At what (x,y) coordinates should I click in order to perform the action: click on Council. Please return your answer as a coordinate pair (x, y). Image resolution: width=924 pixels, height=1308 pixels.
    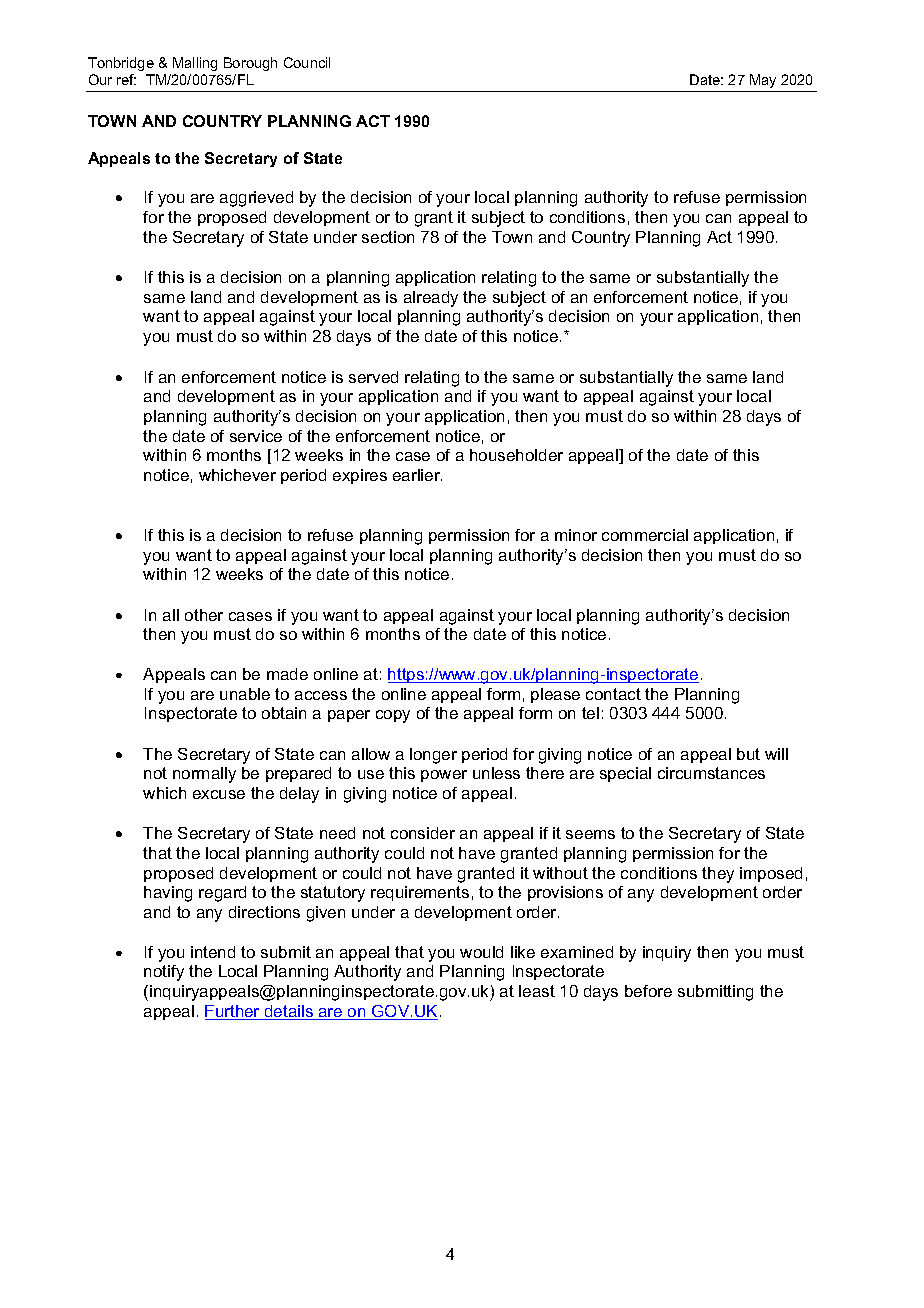
    Looking at the image, I should click on (307, 62).
